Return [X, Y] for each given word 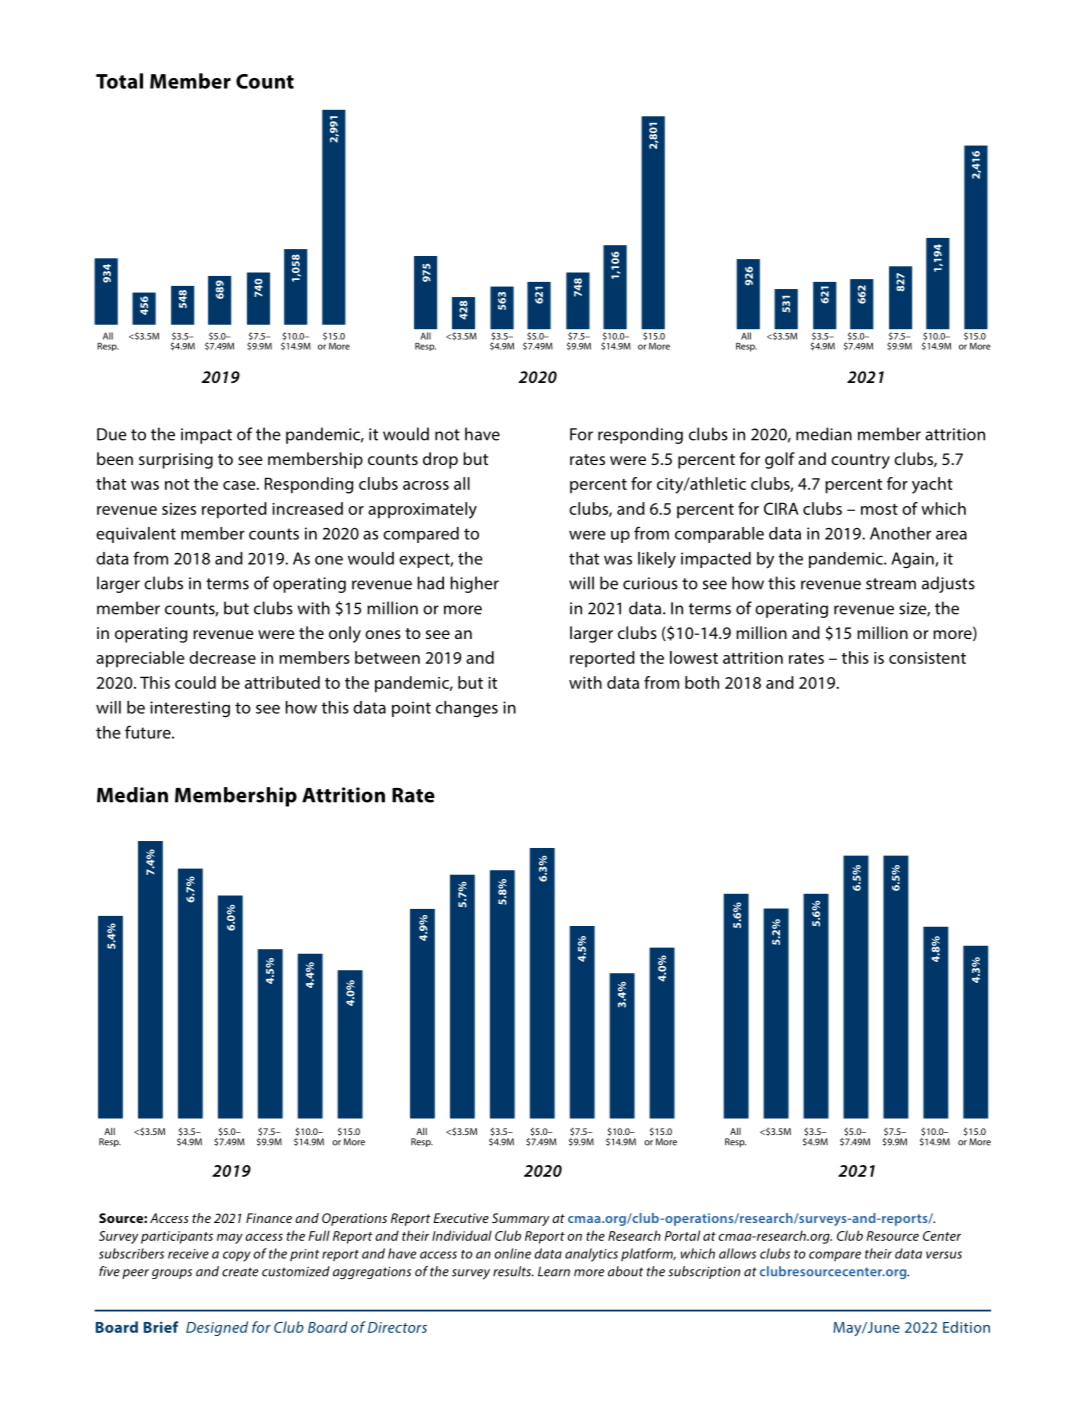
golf [780, 460]
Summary [520, 1219]
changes [467, 709]
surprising [176, 461]
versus [944, 1255]
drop [440, 460]
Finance [269, 1218]
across [426, 485]
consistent [927, 658]
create [240, 1272]
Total [119, 81]
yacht [932, 485]
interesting [190, 709]
